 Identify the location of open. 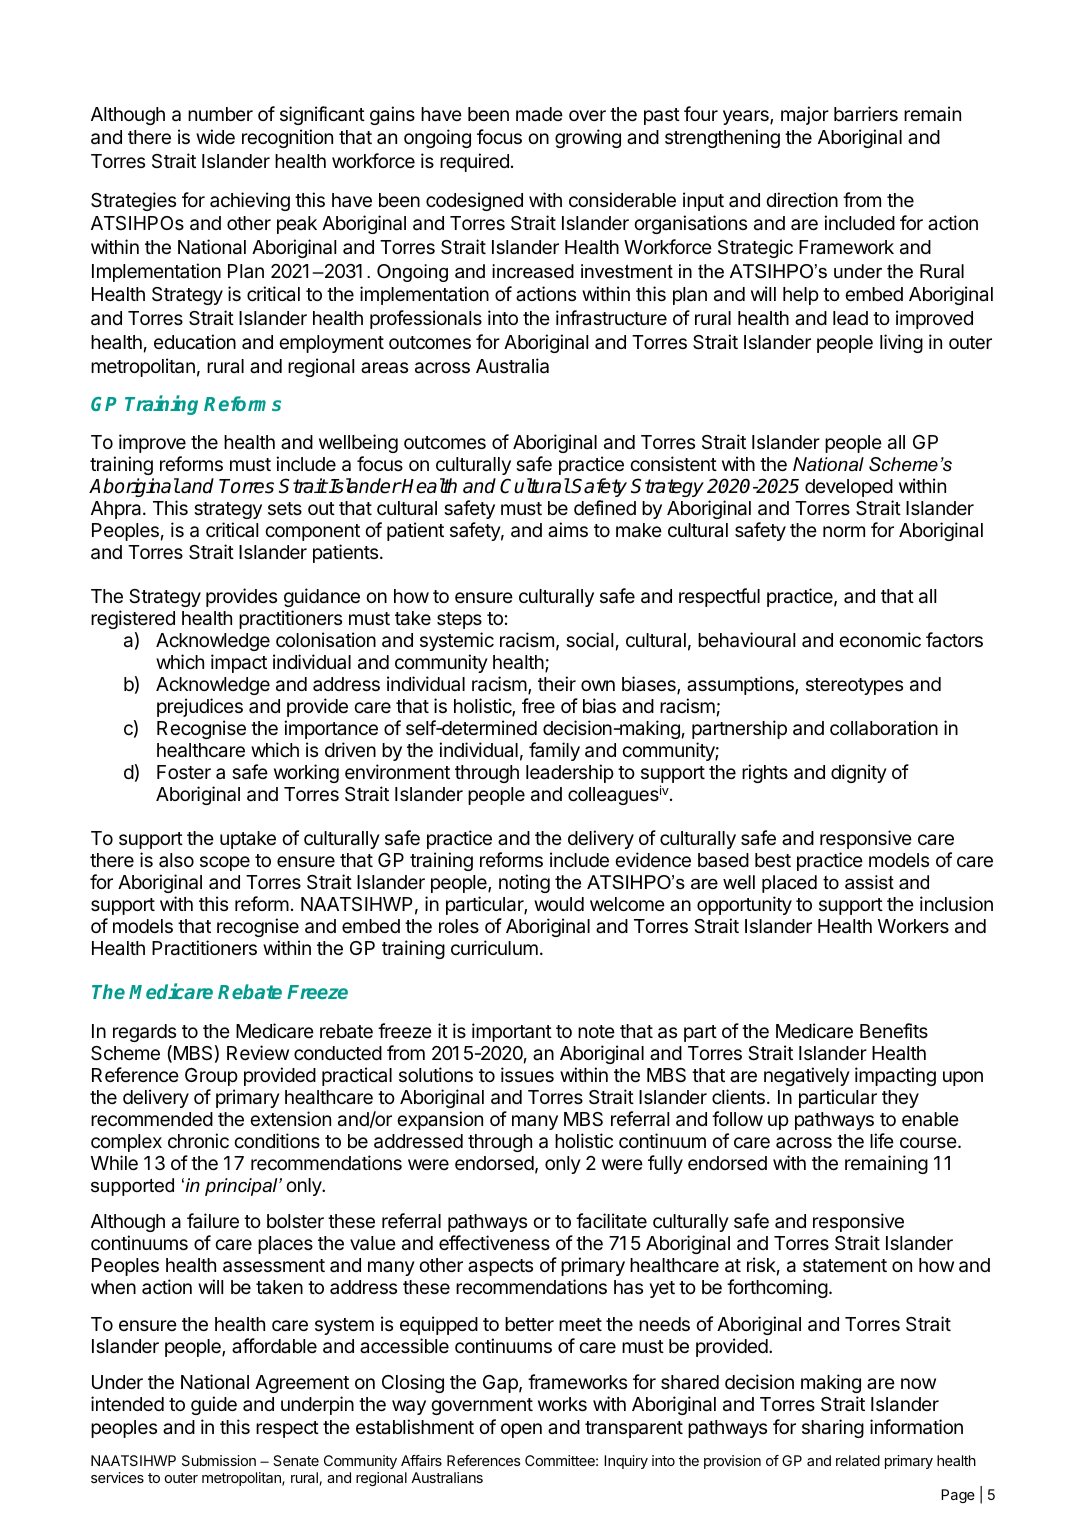
(521, 1430).
